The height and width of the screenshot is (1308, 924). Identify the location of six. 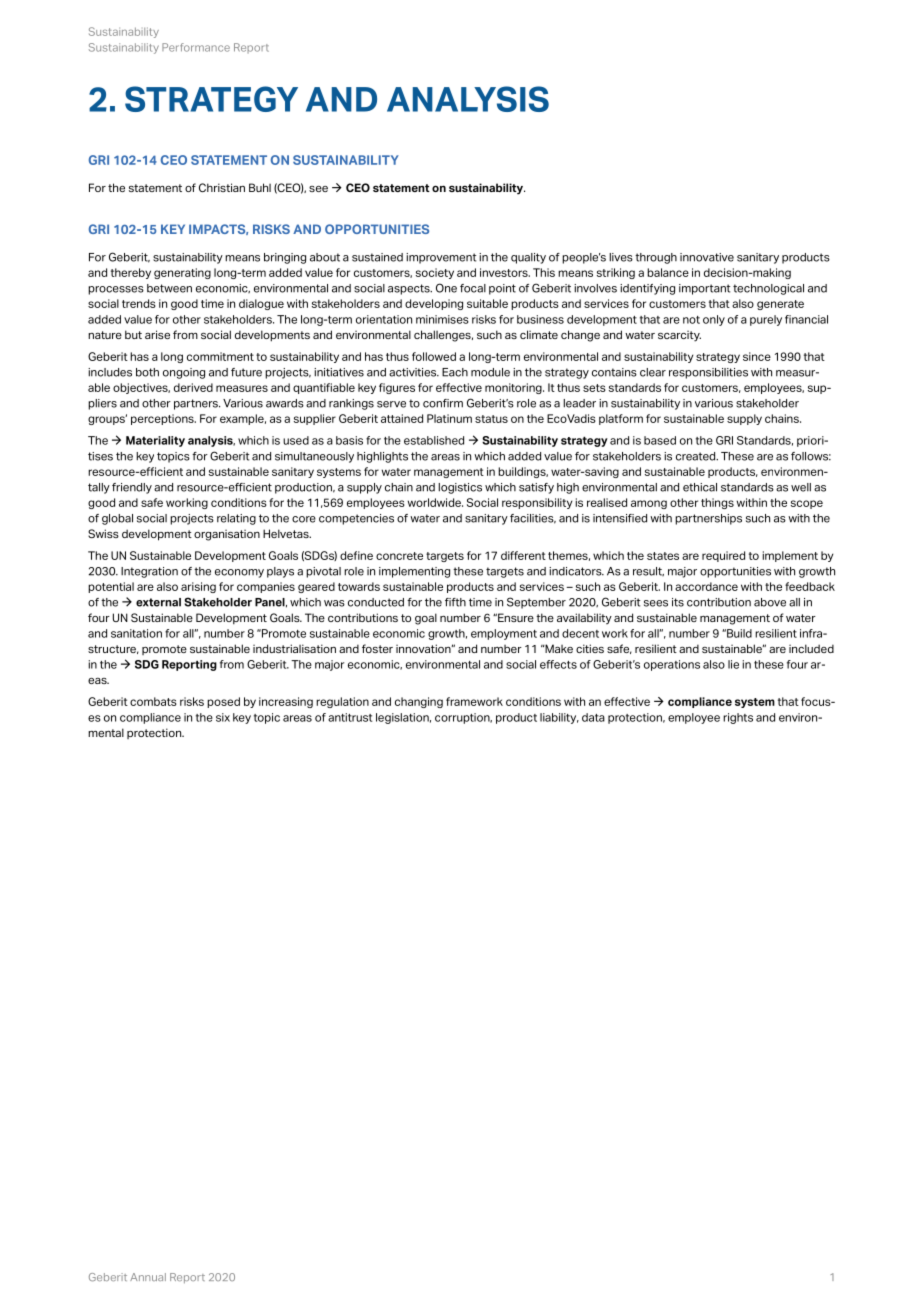
(223, 717).
